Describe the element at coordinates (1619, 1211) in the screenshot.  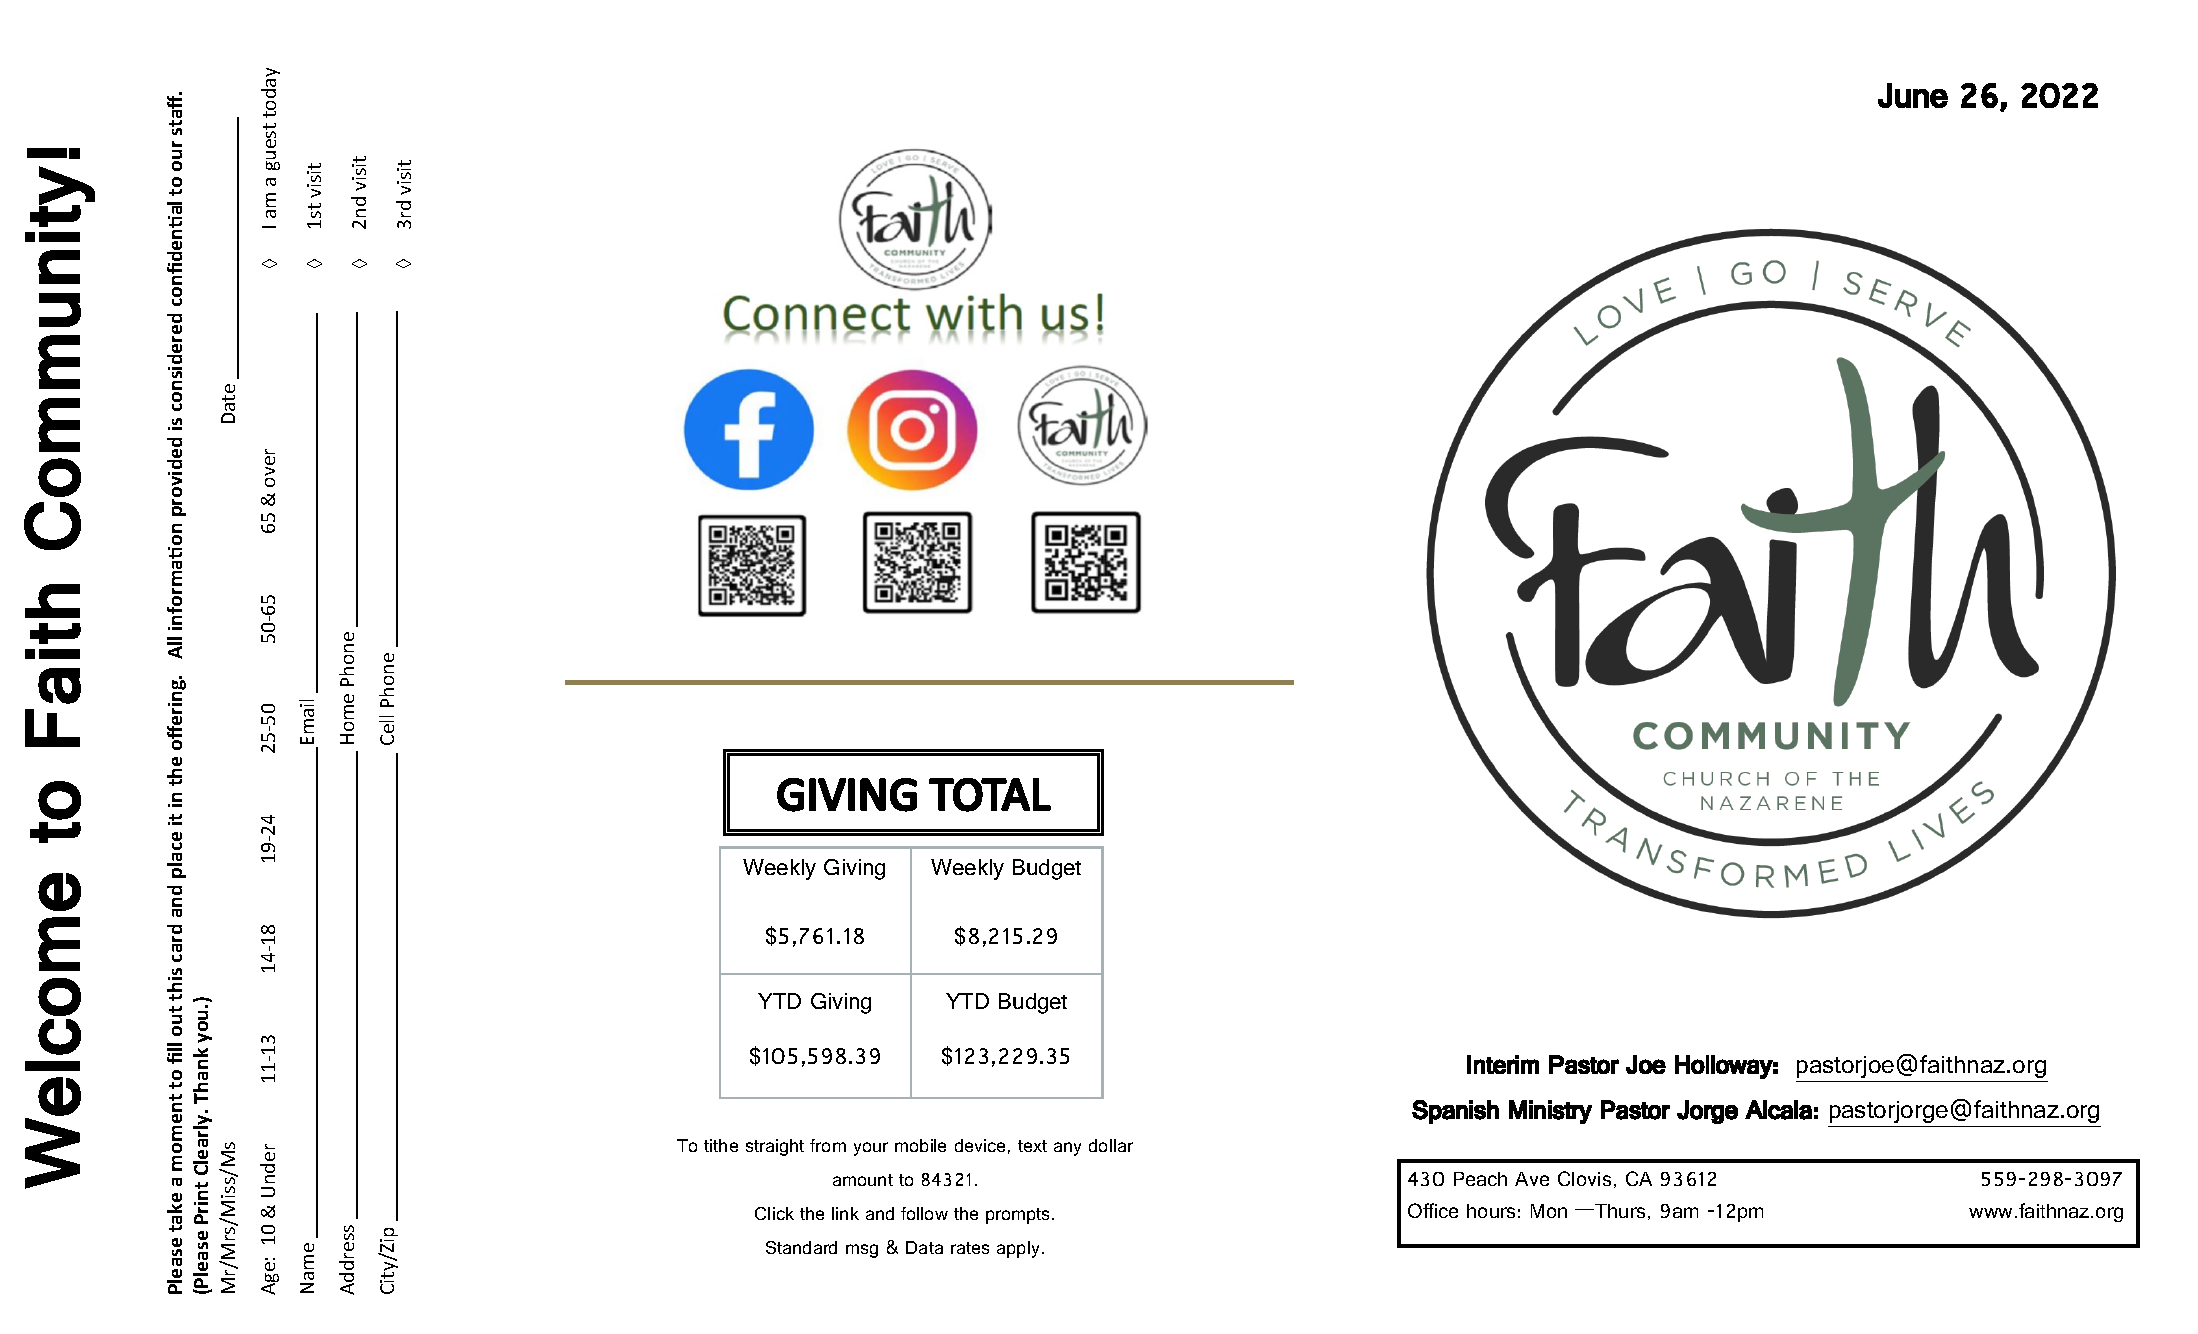
I see `Thurs` at that location.
